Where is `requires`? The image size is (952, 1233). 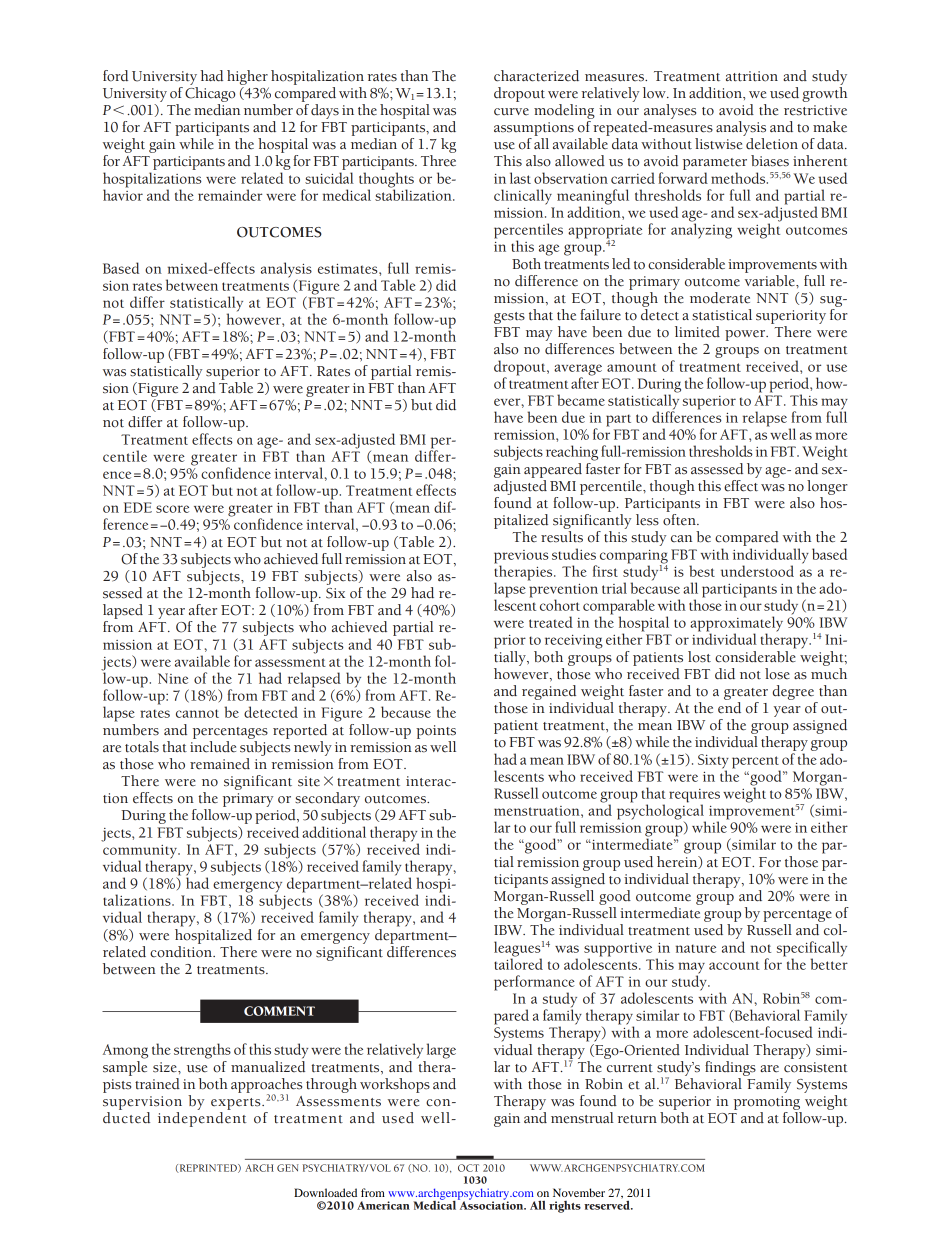 requires is located at coordinates (694, 797).
